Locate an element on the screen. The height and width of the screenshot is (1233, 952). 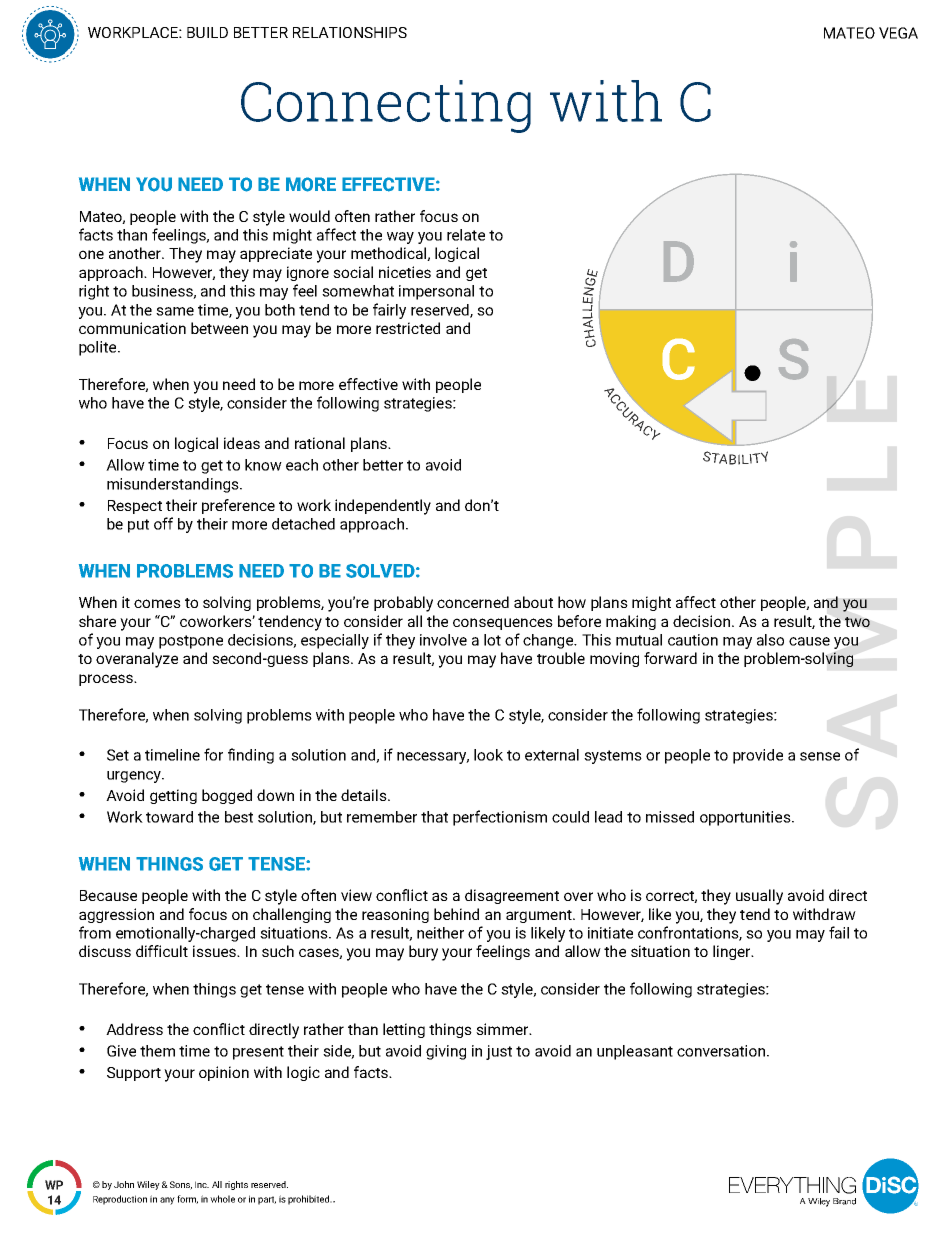
Inc is located at coordinates (202, 1184).
